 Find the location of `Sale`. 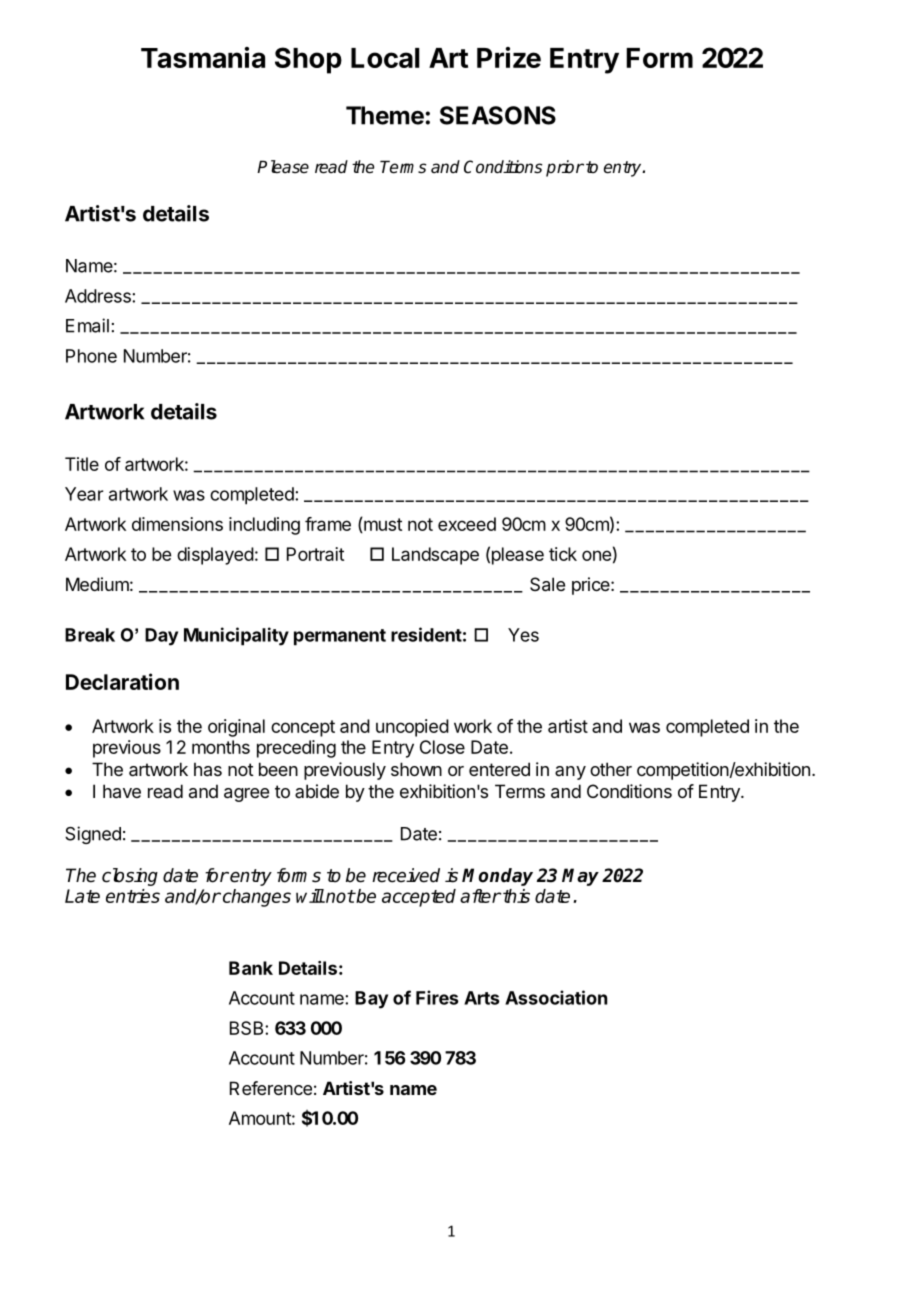

Sale is located at coordinates (547, 584).
